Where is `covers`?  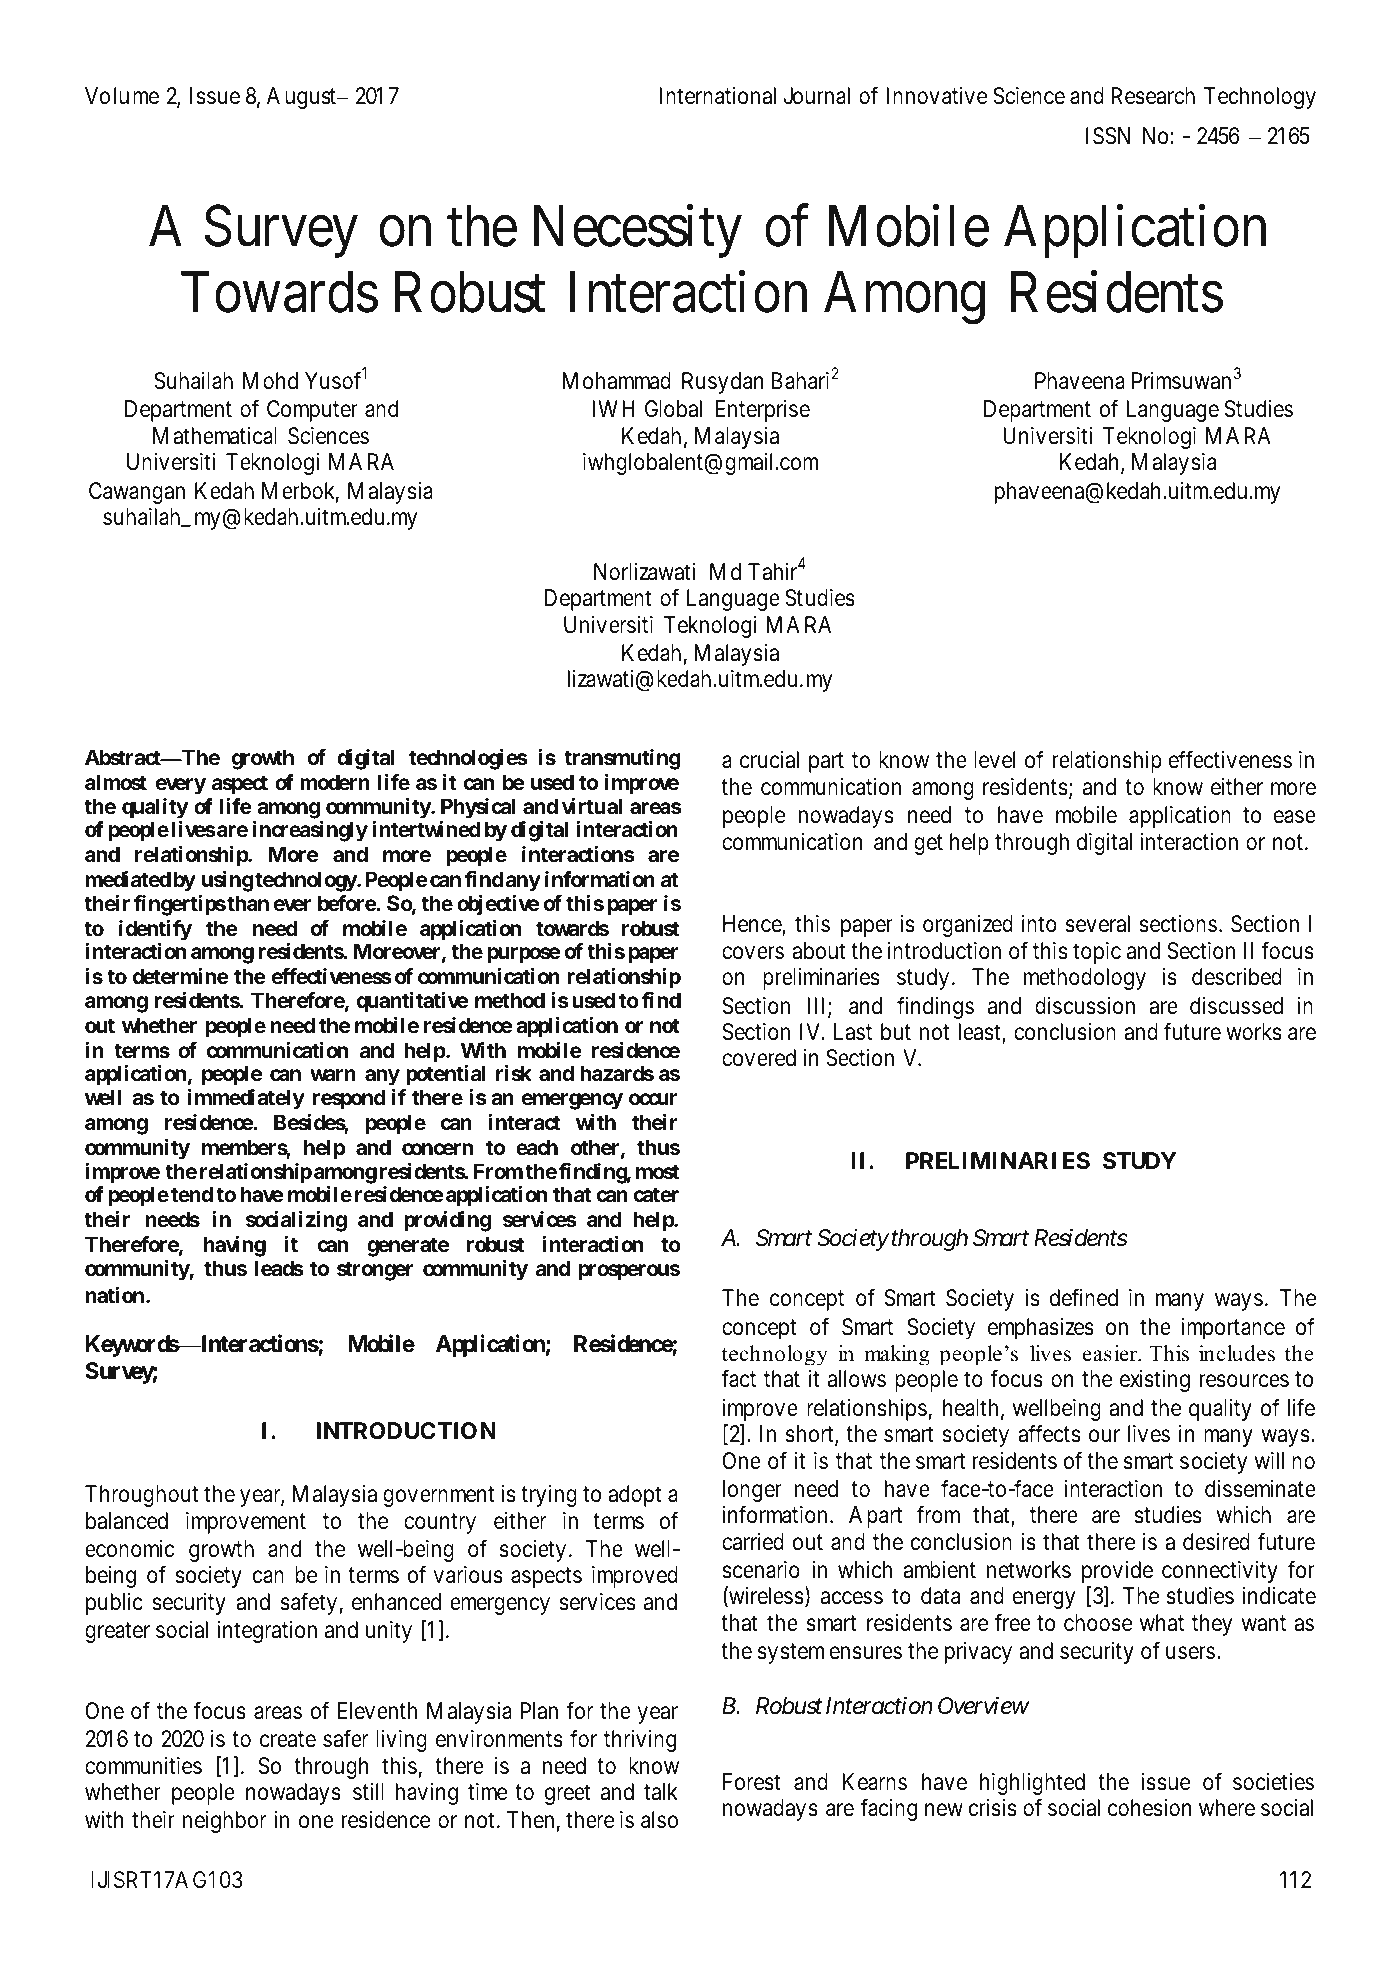
covers is located at coordinates (753, 953).
